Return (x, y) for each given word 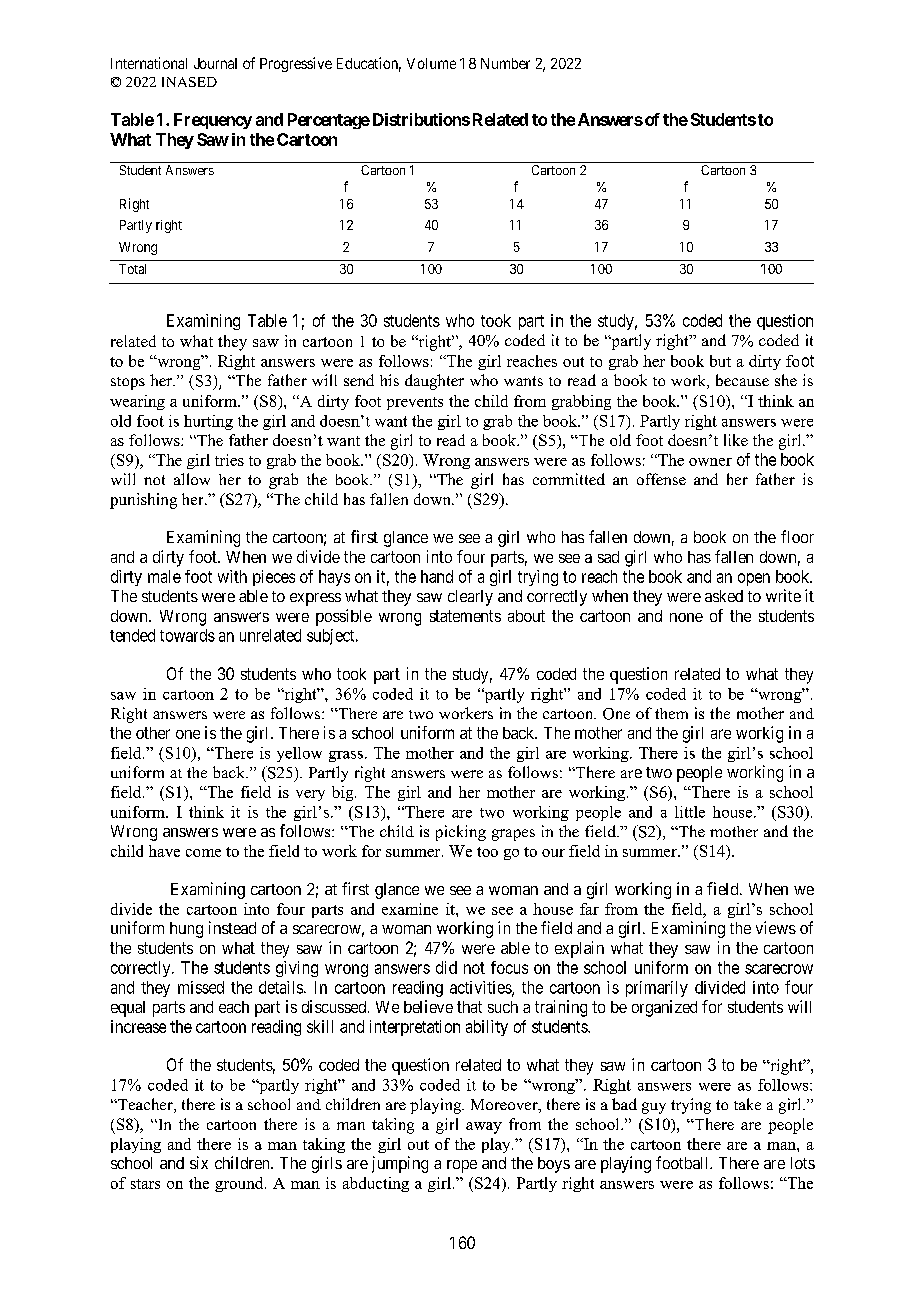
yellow (299, 754)
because (742, 380)
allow (192, 479)
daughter (434, 382)
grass (346, 756)
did (446, 967)
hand (437, 576)
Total (132, 269)
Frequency (213, 121)
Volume (431, 63)
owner (710, 462)
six (199, 1162)
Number (505, 63)
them (671, 713)
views (776, 927)
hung (186, 930)
